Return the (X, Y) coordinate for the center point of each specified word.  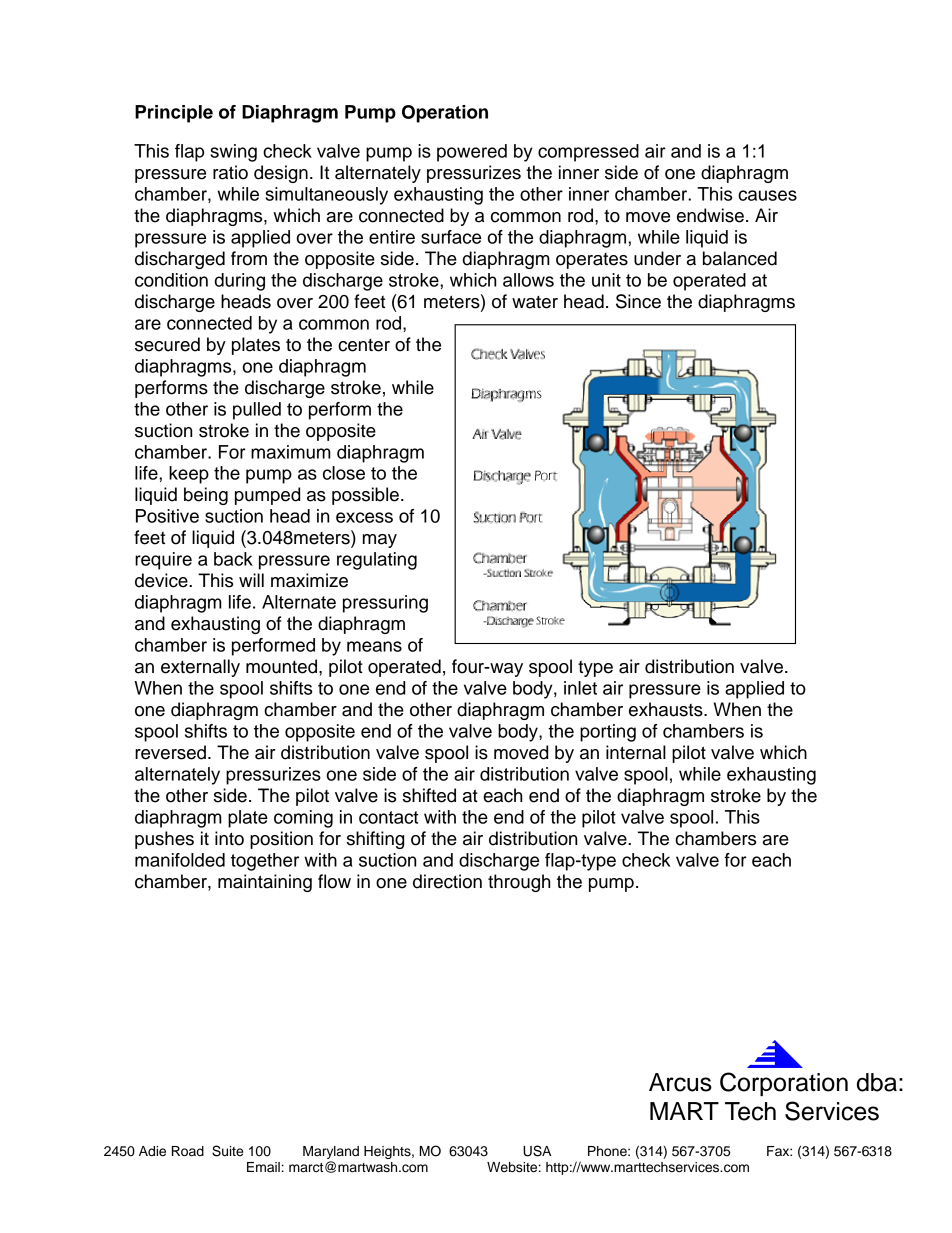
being (206, 496)
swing (233, 153)
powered (472, 153)
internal (636, 752)
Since (638, 301)
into (229, 838)
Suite (227, 1151)
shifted (429, 795)
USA (537, 1151)
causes (767, 195)
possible (365, 496)
